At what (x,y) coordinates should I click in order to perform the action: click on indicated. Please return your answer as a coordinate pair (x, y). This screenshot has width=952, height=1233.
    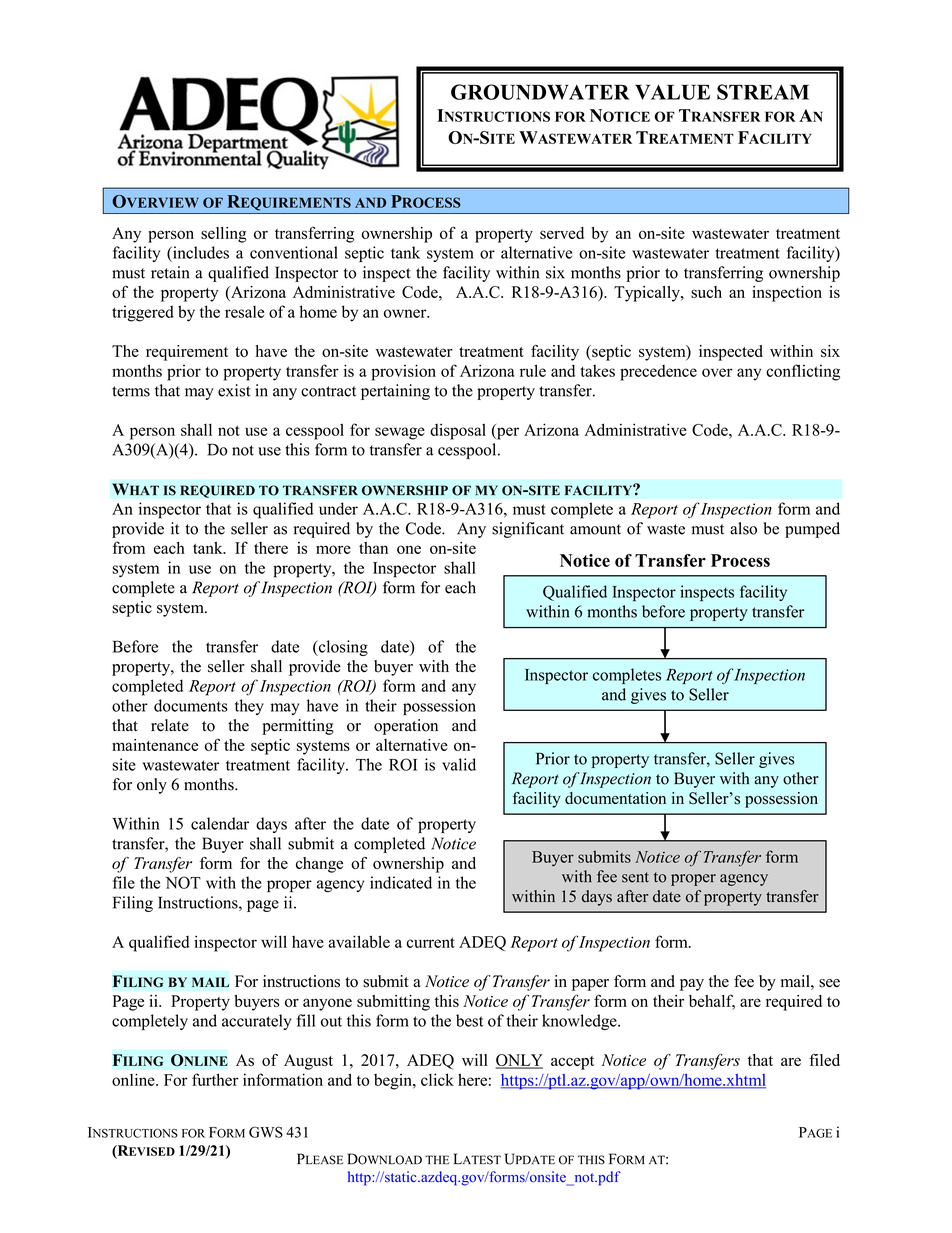
    Looking at the image, I should click on (401, 882).
